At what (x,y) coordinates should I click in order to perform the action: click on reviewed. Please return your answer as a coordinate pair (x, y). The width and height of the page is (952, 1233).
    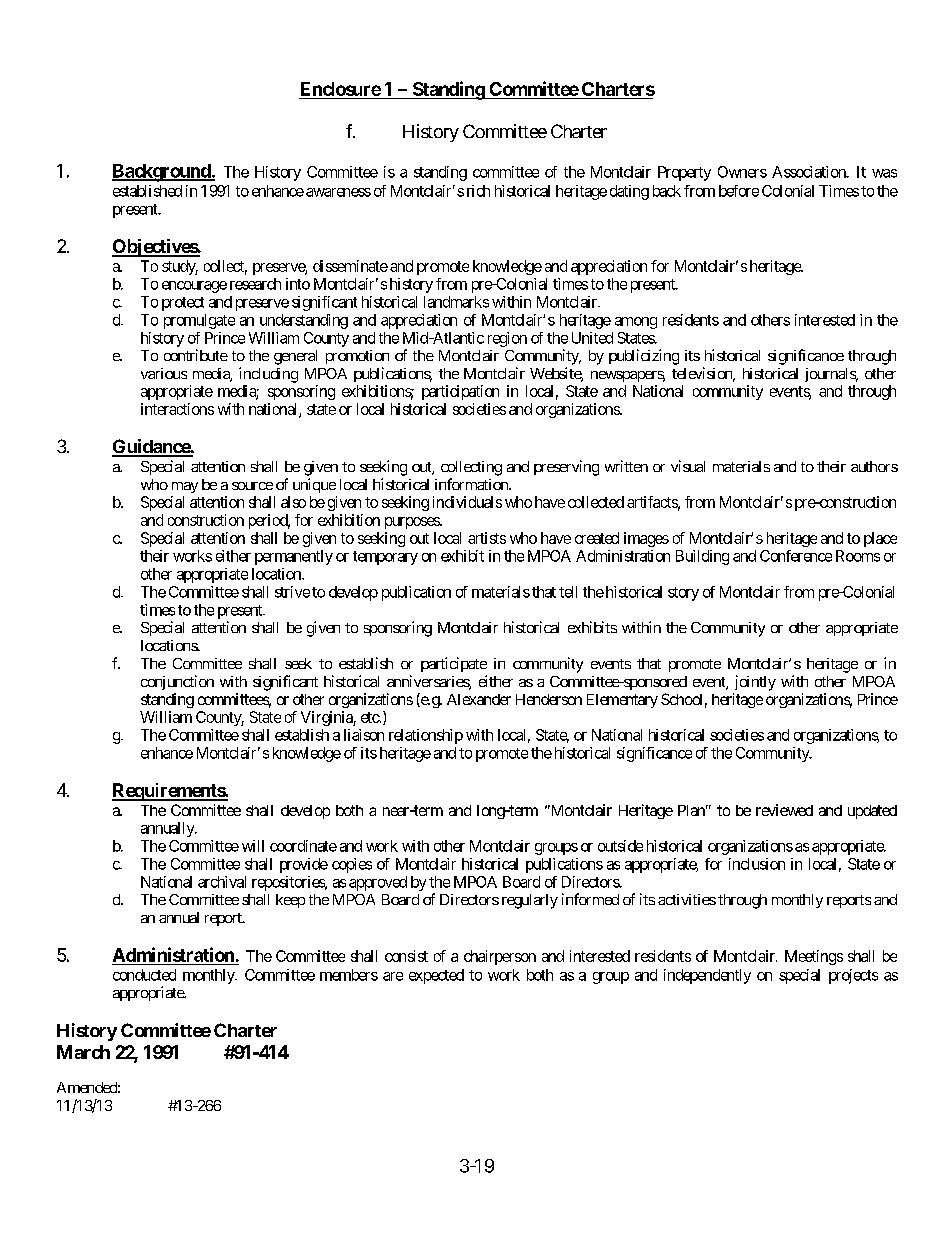
    Looking at the image, I should click on (784, 810).
